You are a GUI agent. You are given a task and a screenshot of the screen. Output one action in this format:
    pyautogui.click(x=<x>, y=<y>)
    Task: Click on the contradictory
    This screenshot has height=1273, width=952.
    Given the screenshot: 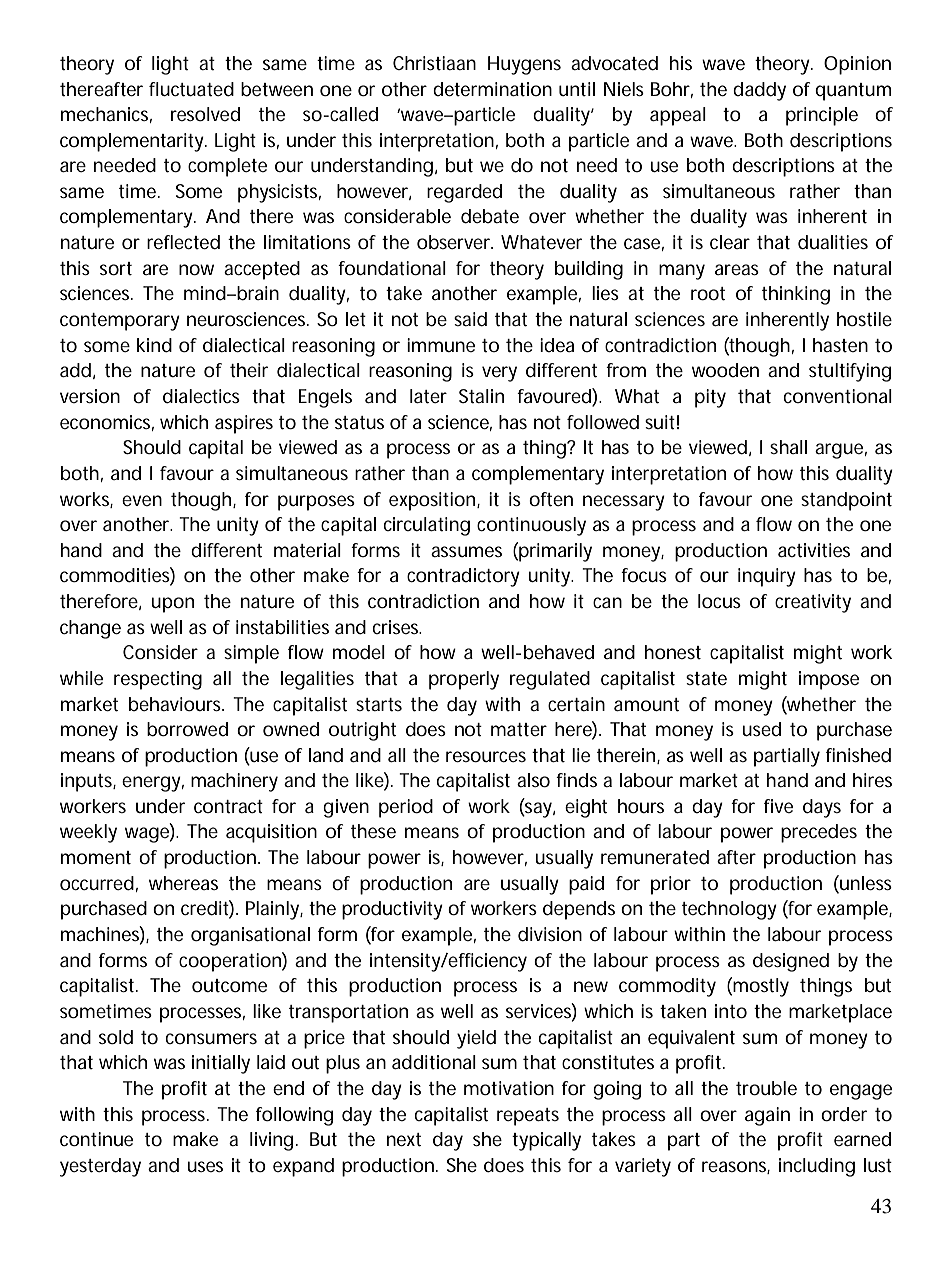 What is the action you would take?
    pyautogui.click(x=463, y=577)
